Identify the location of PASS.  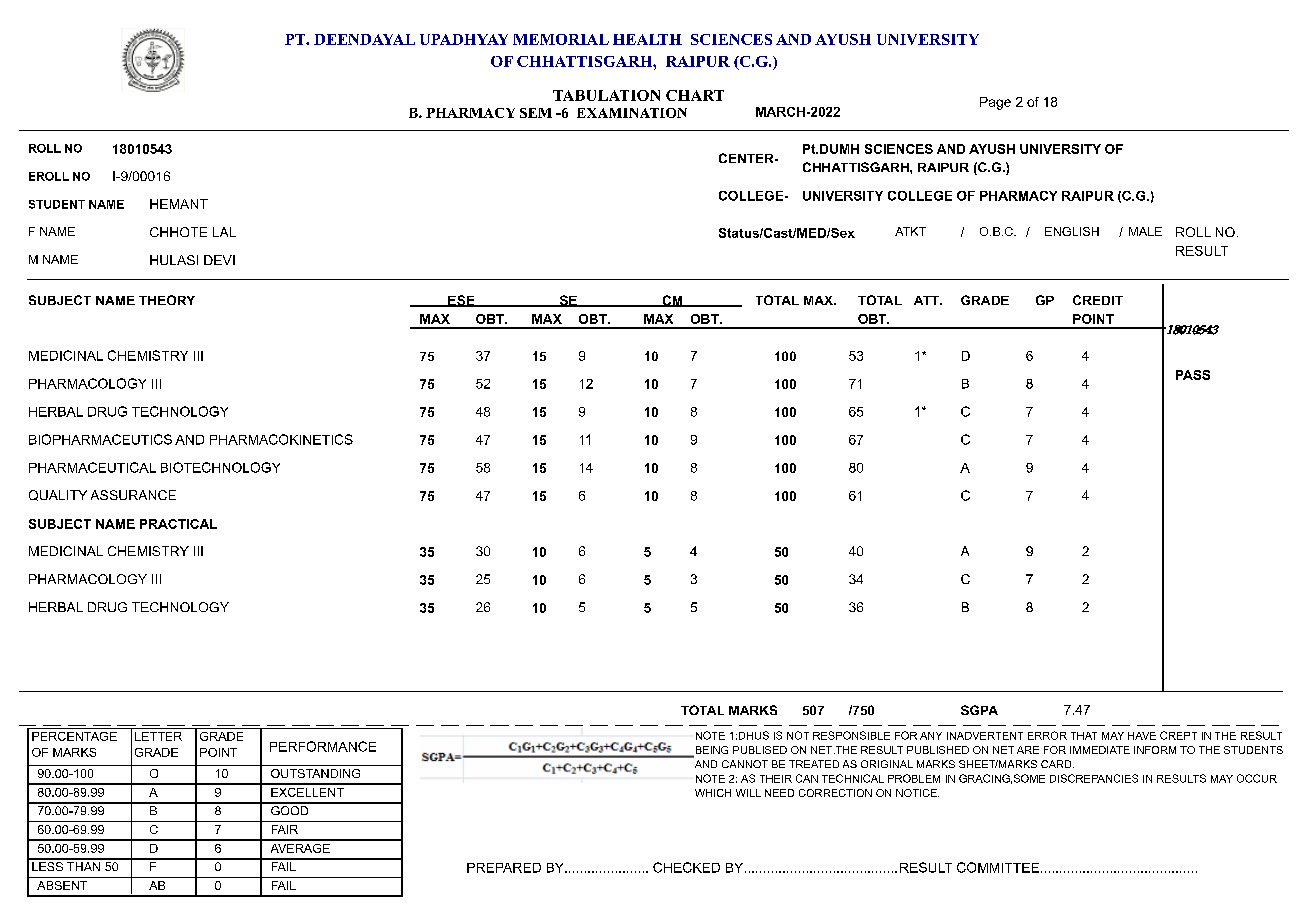
(1193, 375).
